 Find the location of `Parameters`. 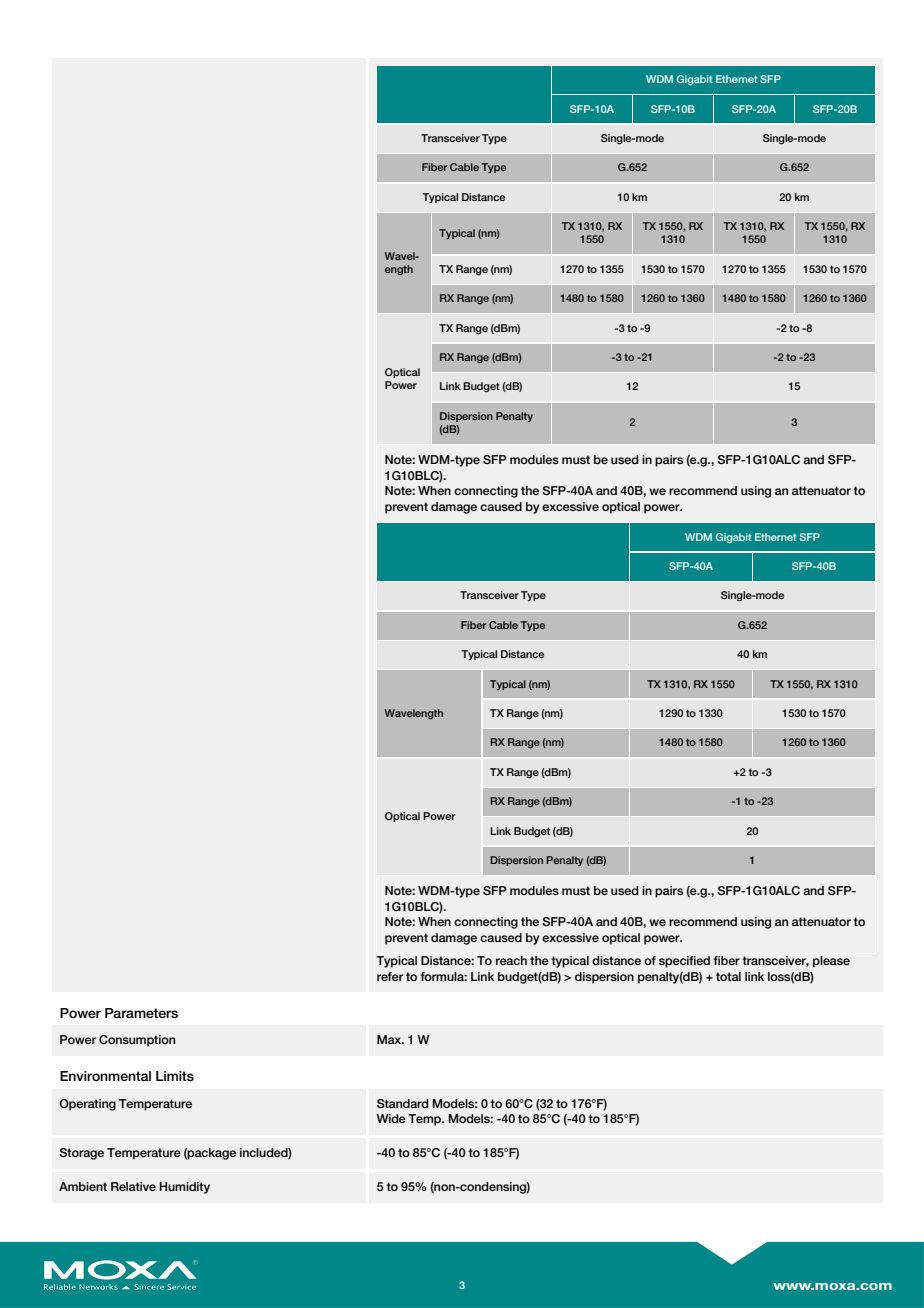

Parameters is located at coordinates (141, 1013).
